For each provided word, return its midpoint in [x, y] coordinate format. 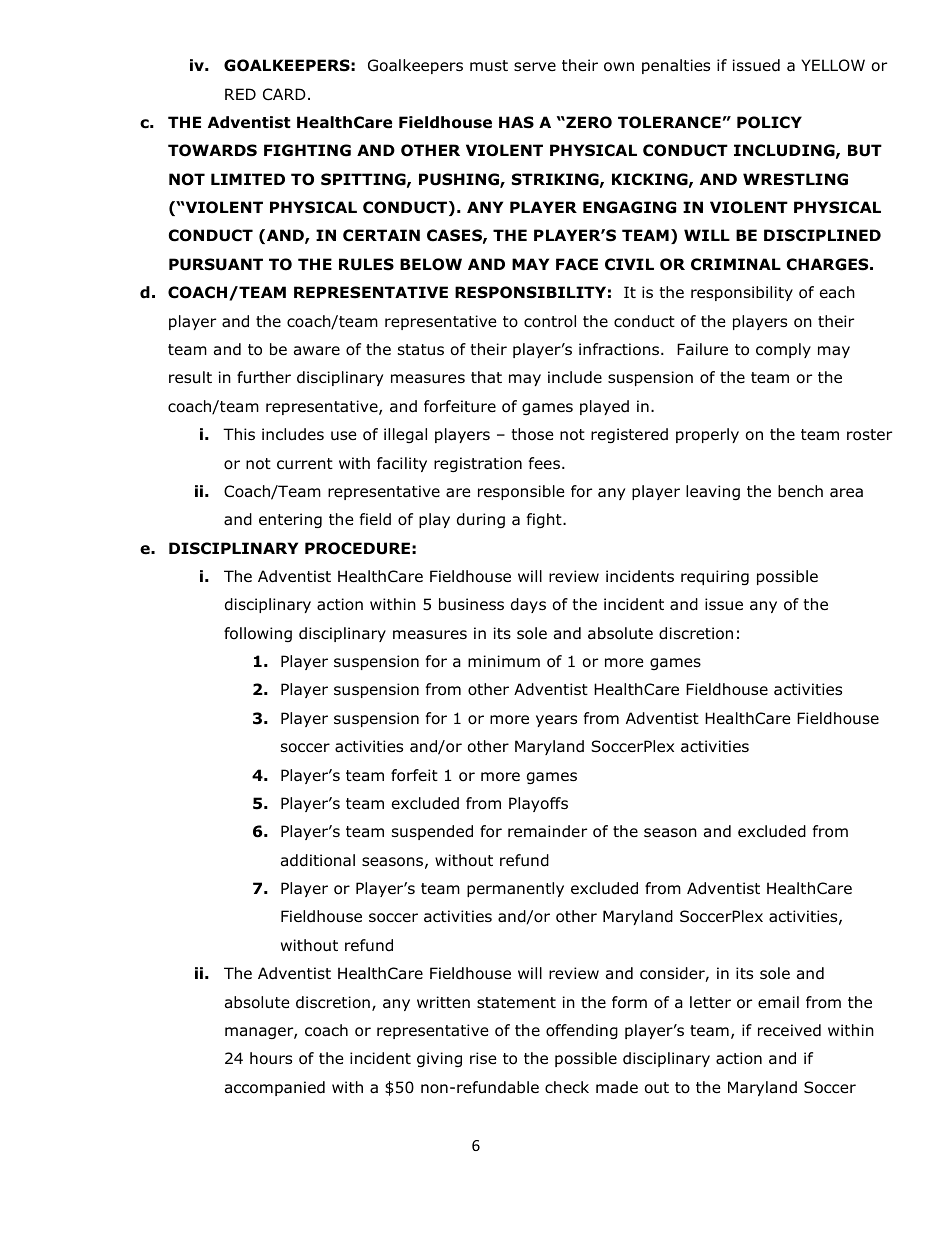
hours [271, 1058]
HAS [516, 122]
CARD [284, 94]
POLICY [769, 122]
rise [483, 1058]
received [789, 1030]
